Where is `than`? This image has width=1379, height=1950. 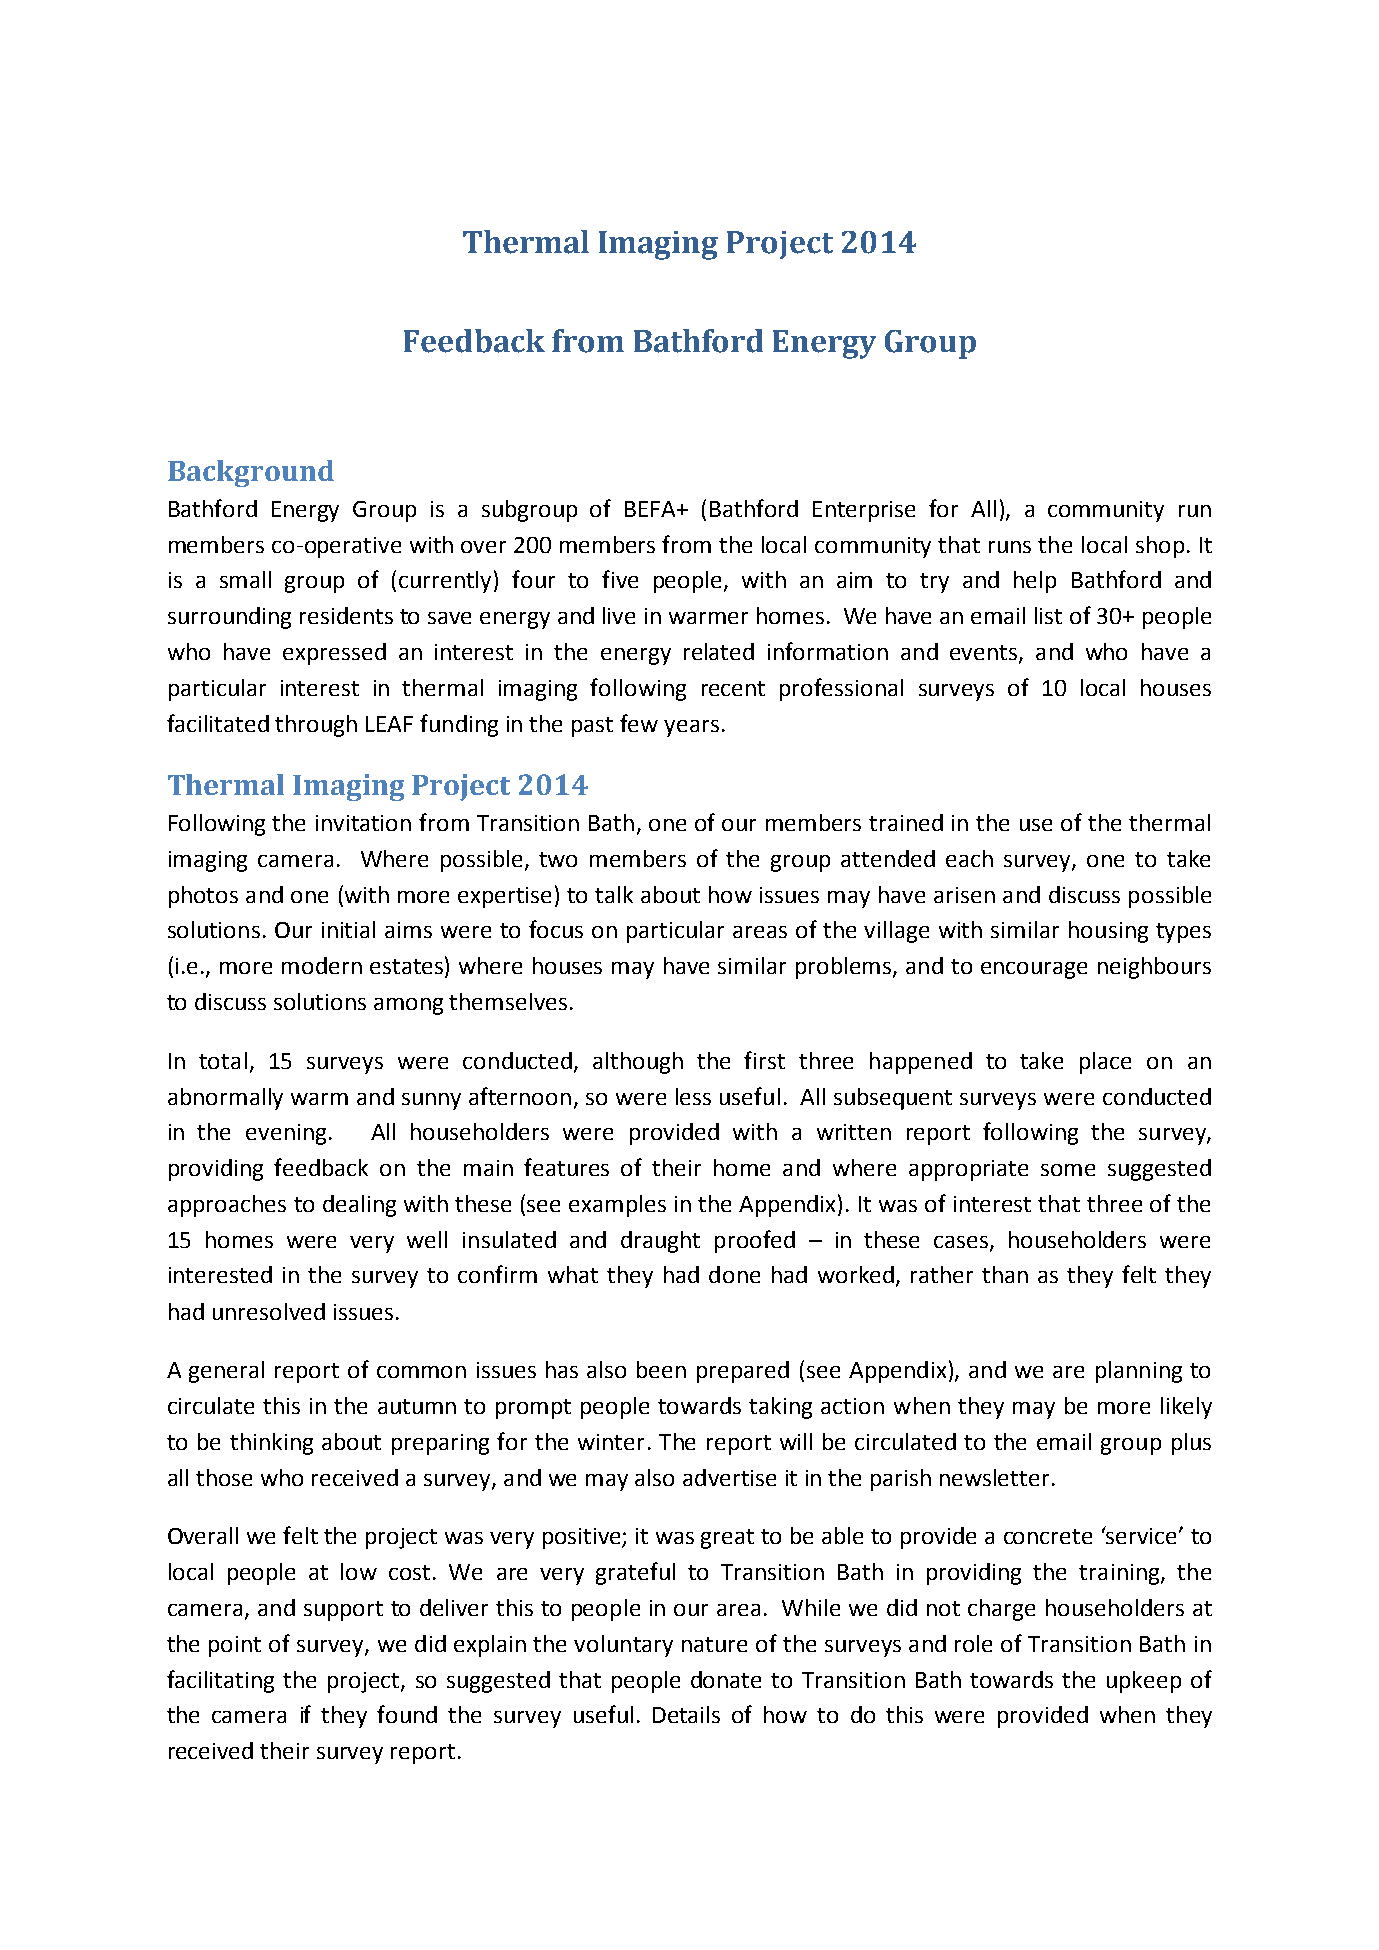
than is located at coordinates (1005, 1274).
